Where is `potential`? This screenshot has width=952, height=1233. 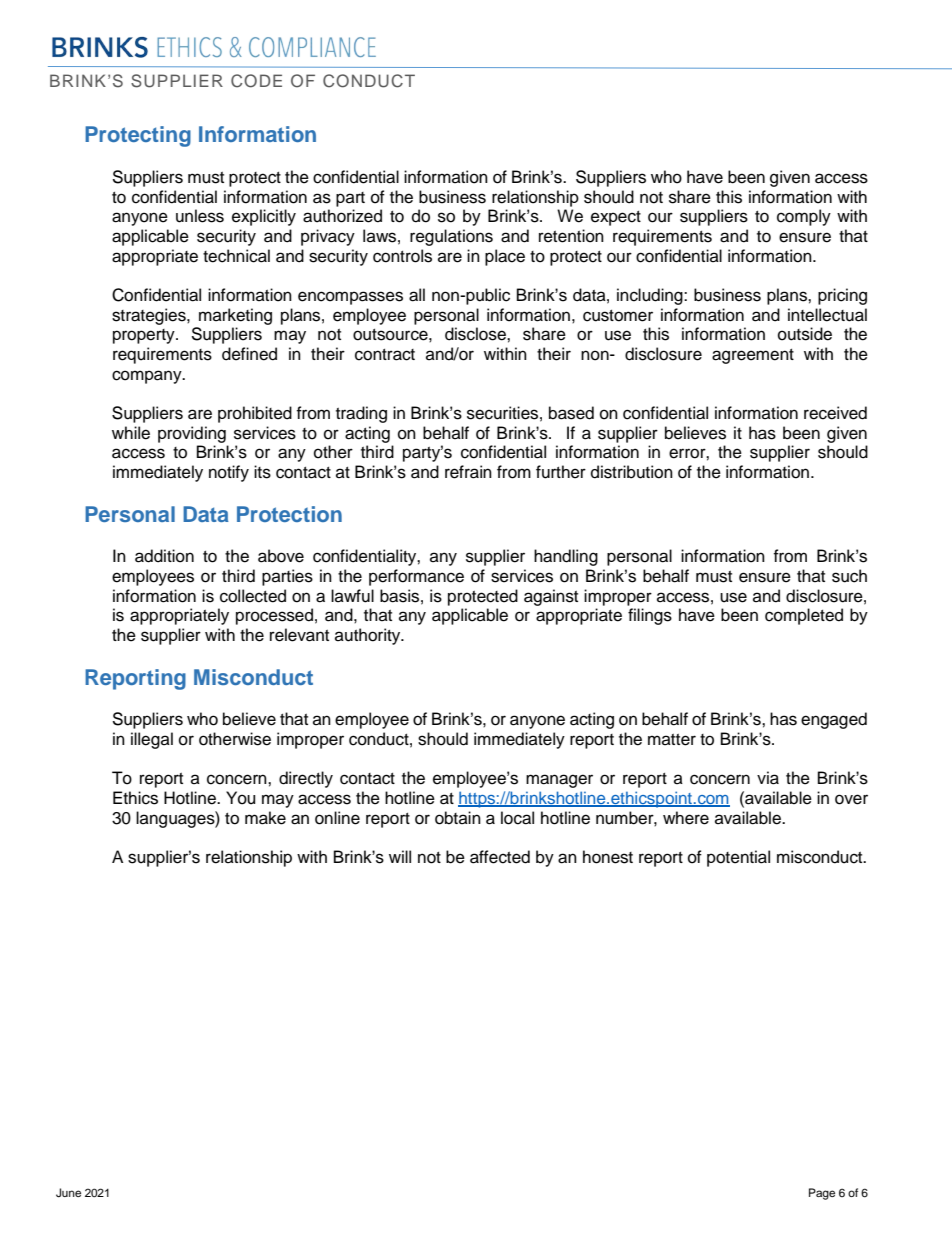 potential is located at coordinates (738, 858).
